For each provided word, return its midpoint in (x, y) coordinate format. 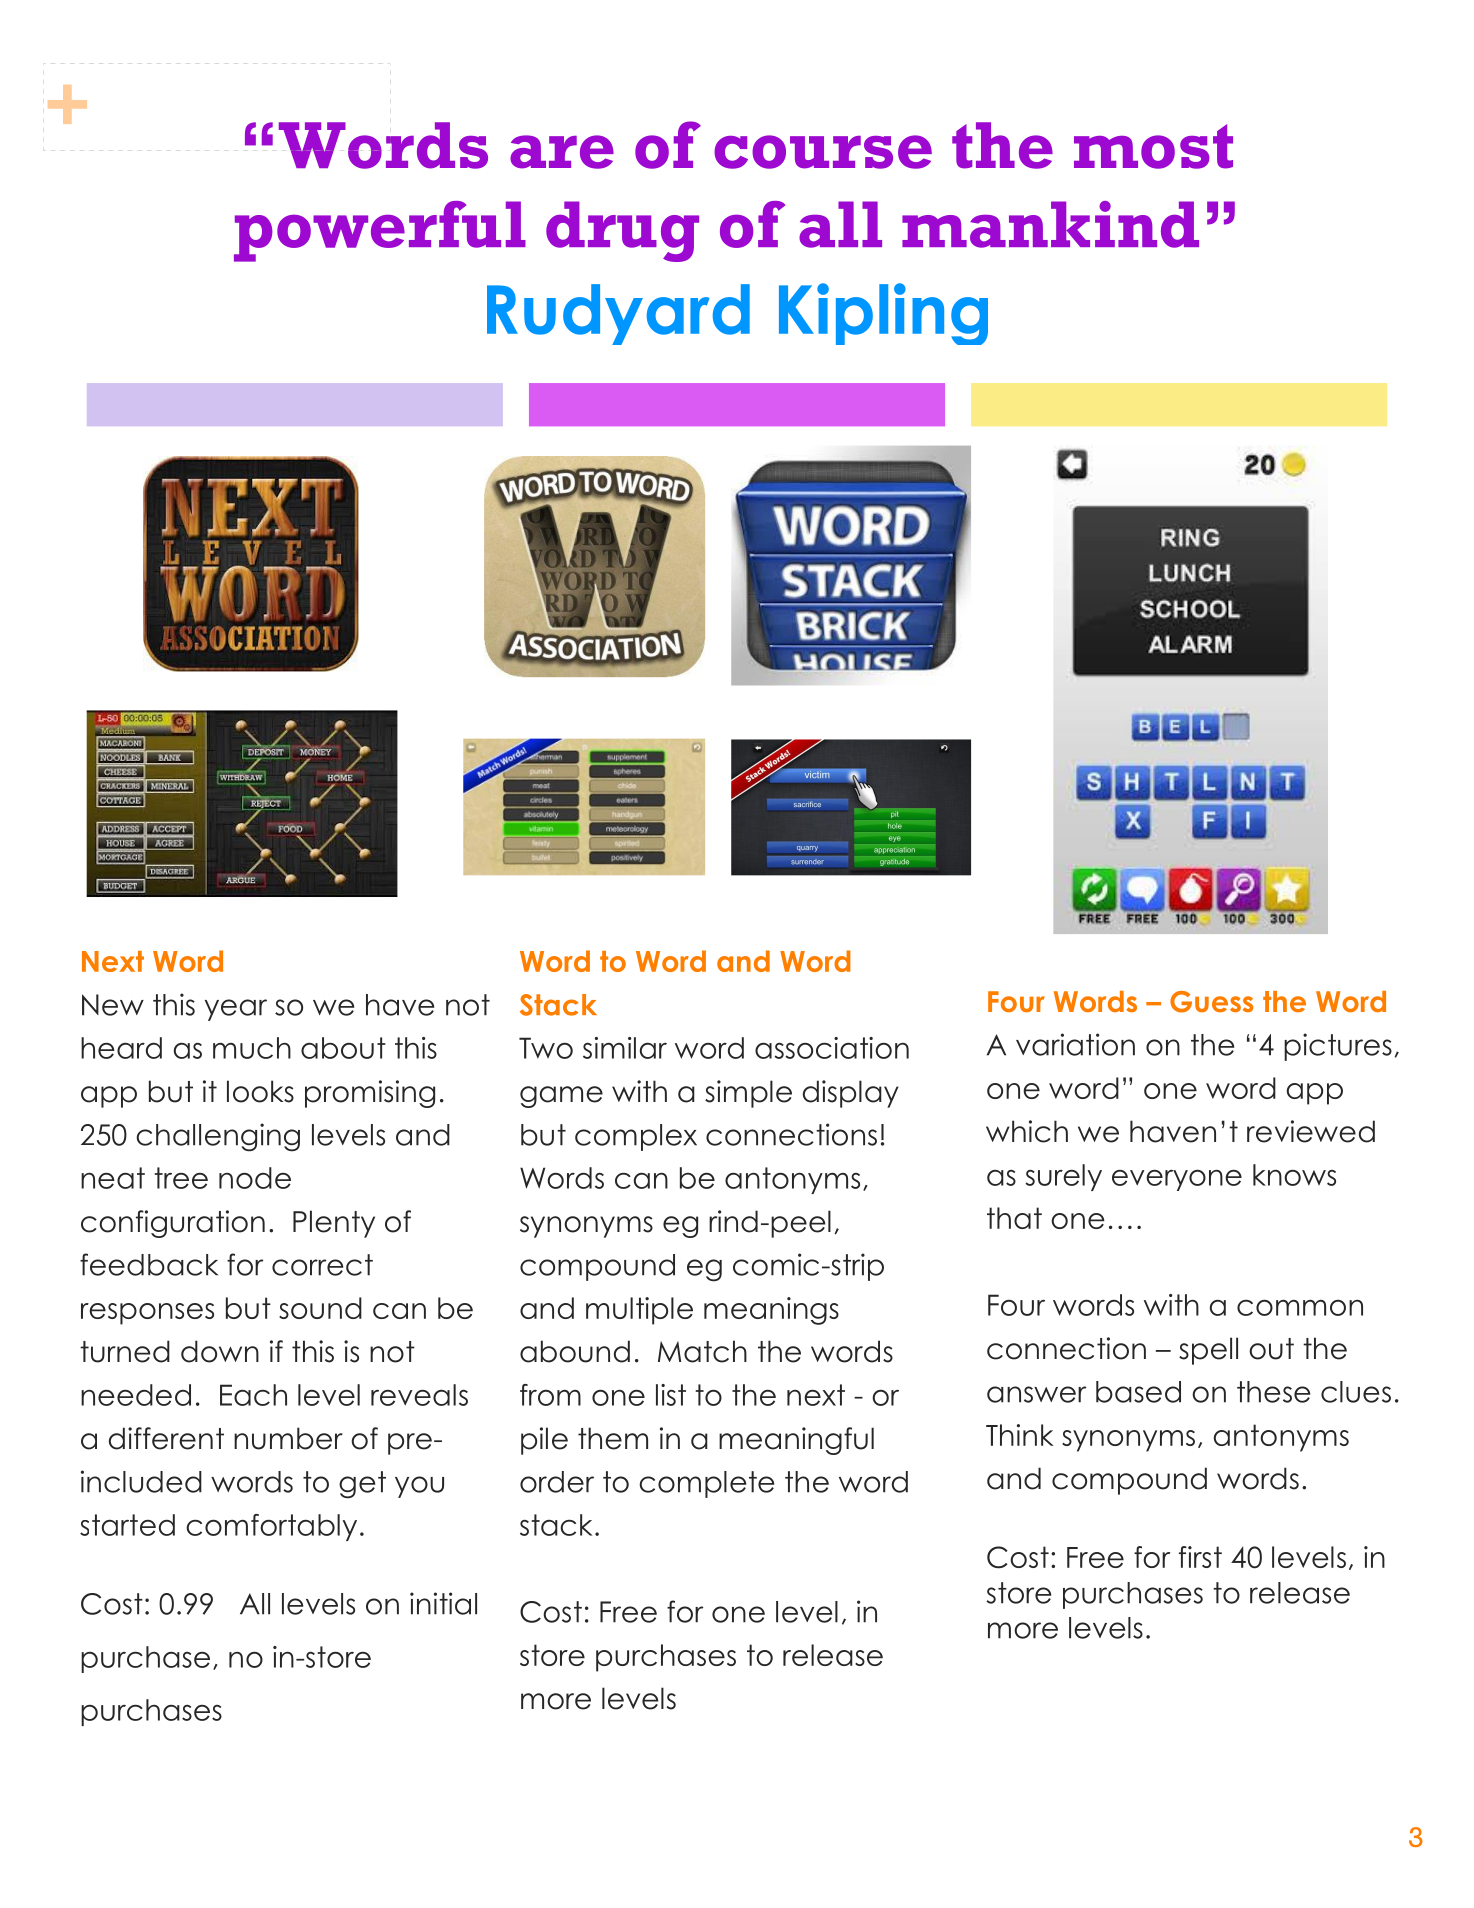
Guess (1211, 1002)
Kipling (883, 314)
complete (706, 1484)
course (823, 152)
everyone (1177, 1180)
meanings (771, 1311)
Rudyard (618, 314)
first (1200, 1557)
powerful (380, 231)
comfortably (271, 1527)
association (832, 1048)
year (236, 1010)
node (255, 1178)
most (1153, 146)
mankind (1050, 224)
